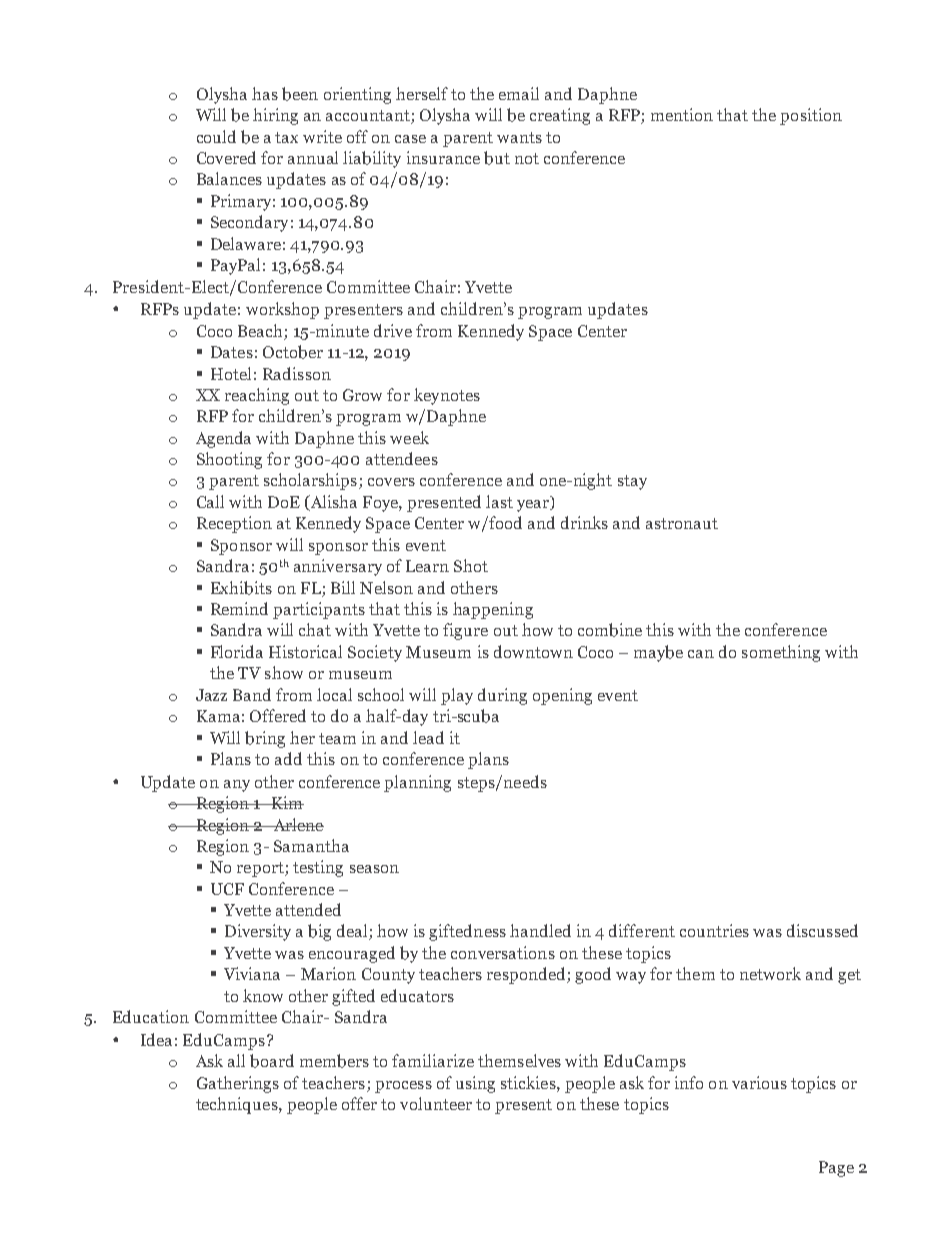  What do you see at coordinates (781, 653) in the screenshot?
I see `something` at bounding box center [781, 653].
